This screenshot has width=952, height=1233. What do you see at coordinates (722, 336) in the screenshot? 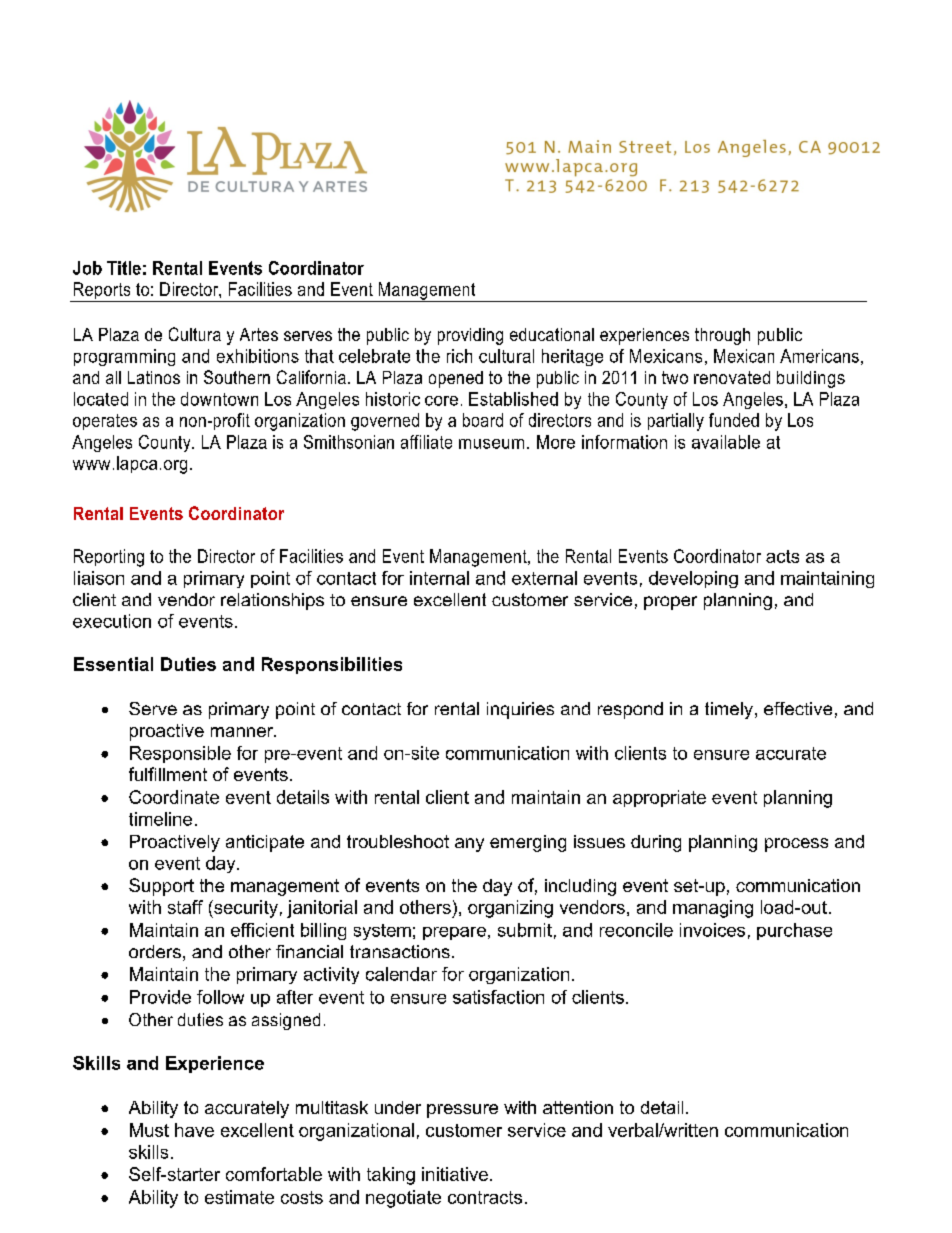
I see `through` at bounding box center [722, 336].
